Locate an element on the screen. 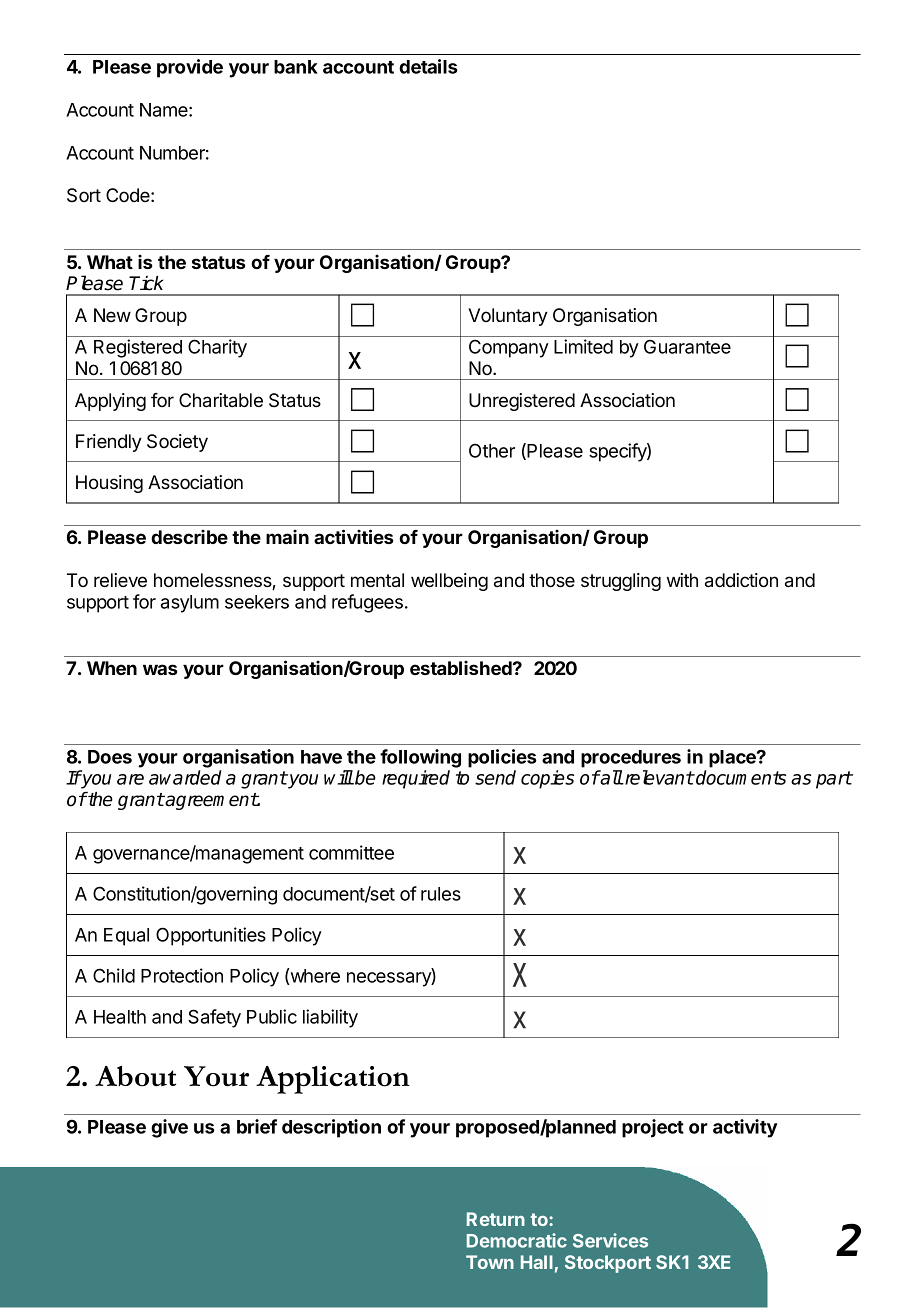  Society is located at coordinates (177, 443).
